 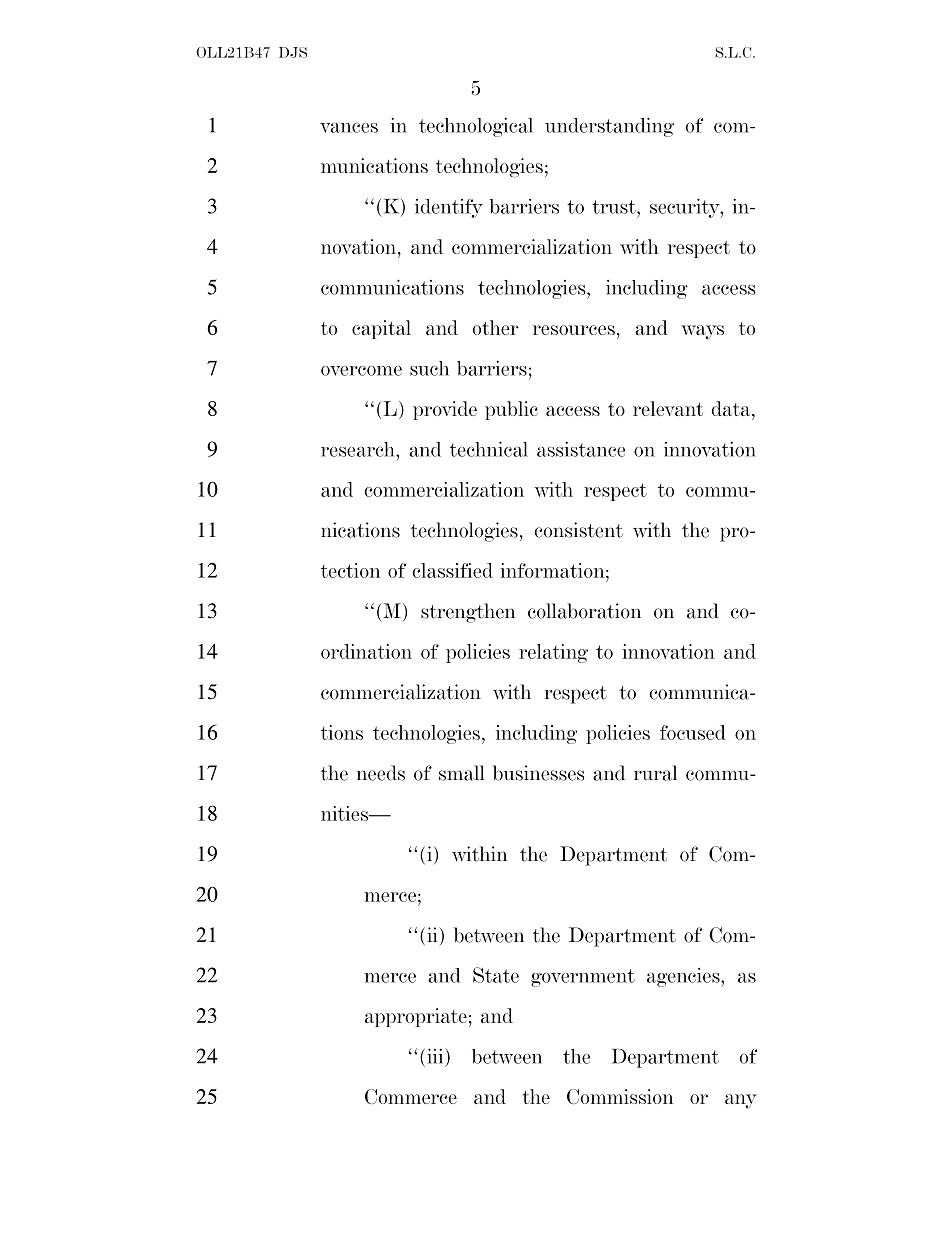 I want to click on understanding, so click(x=609, y=127).
